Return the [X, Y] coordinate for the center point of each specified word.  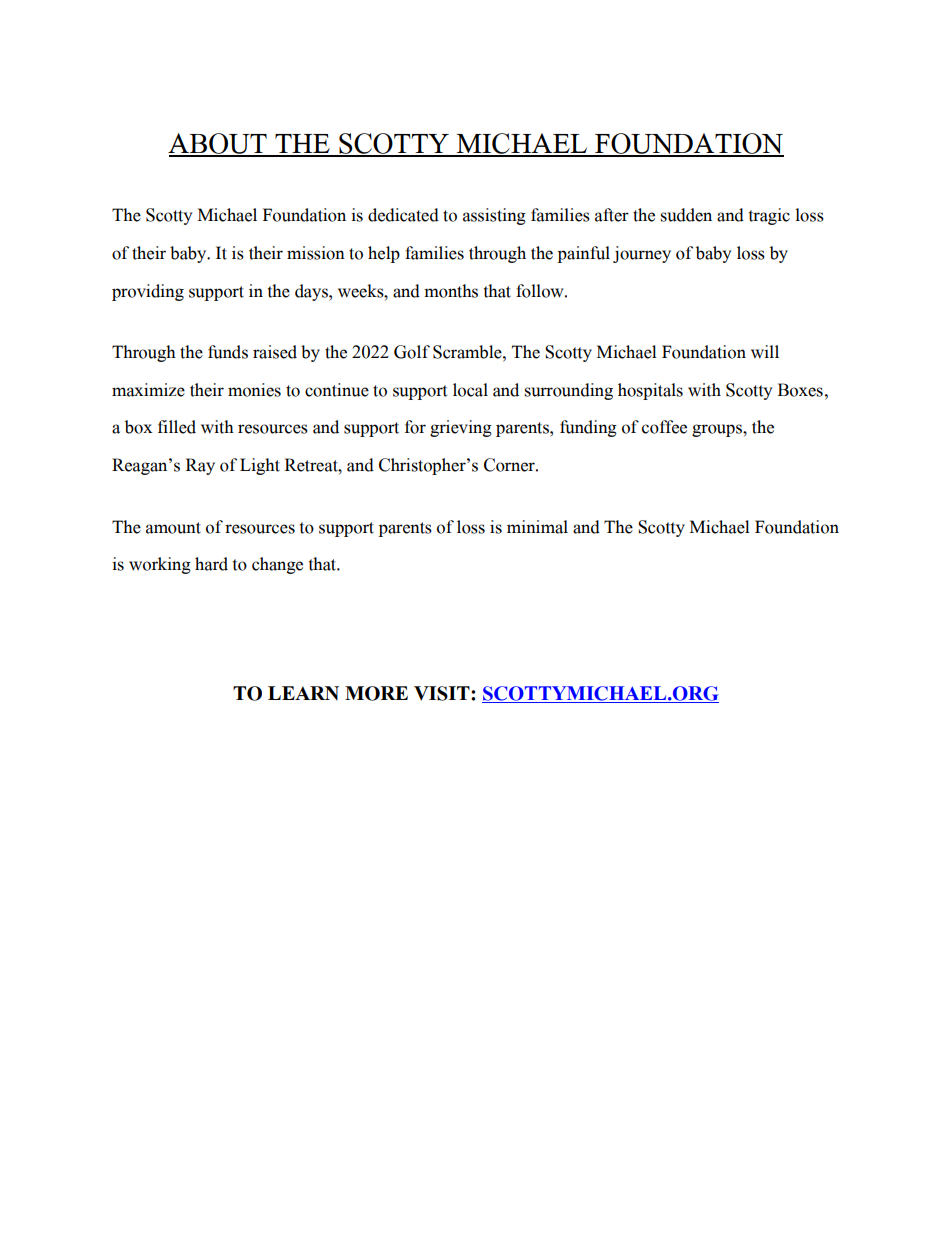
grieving [461, 428]
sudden [686, 215]
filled [177, 427]
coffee [664, 427]
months [451, 291]
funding [588, 428]
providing [148, 292]
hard [211, 564]
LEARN [303, 693]
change [277, 565]
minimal [537, 527]
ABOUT [218, 144]
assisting [494, 216]
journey [642, 254]
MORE [376, 693]
